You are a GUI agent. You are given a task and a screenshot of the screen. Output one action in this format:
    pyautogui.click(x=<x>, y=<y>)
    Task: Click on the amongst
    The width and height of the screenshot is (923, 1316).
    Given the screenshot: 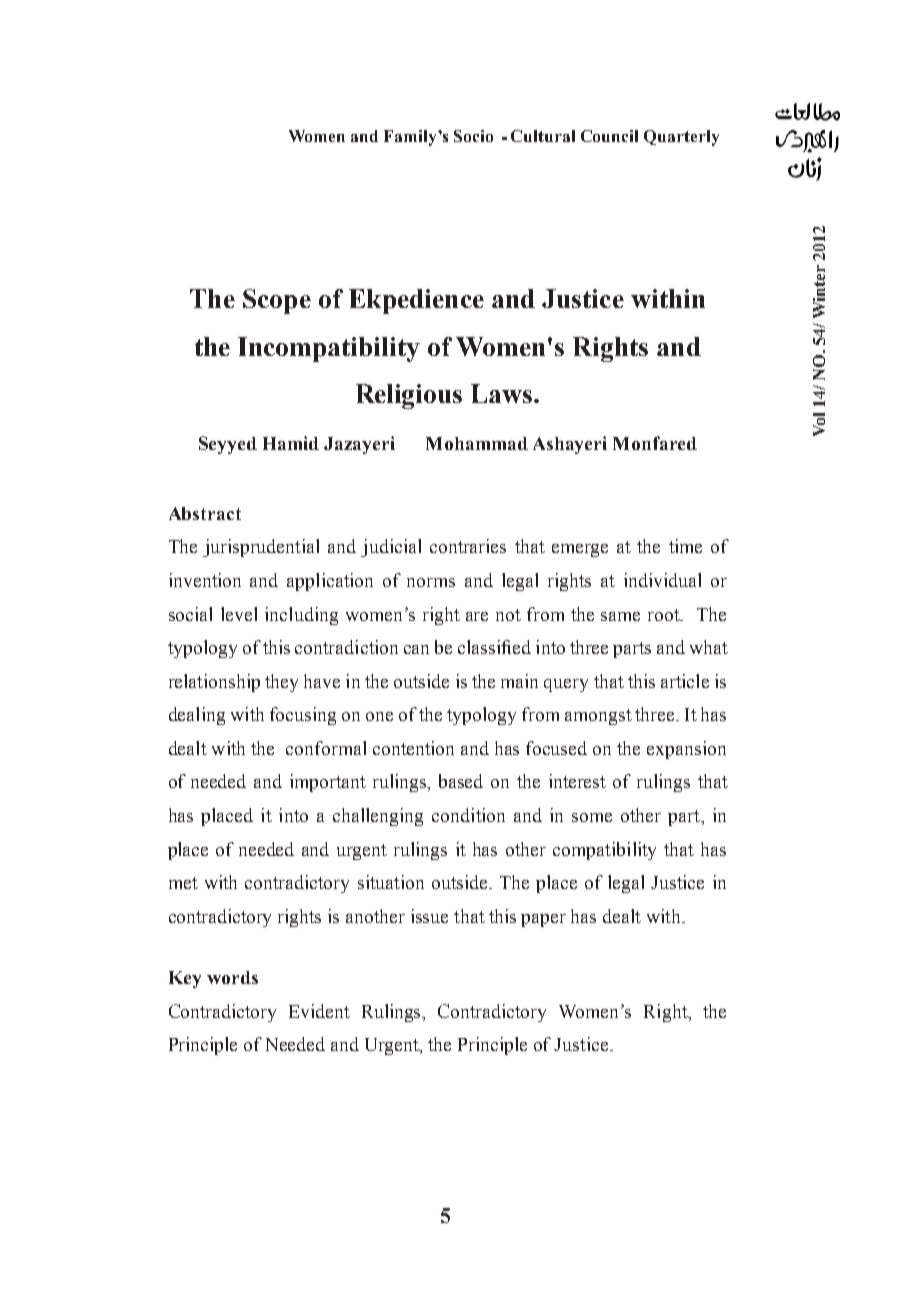 What is the action you would take?
    pyautogui.click(x=598, y=717)
